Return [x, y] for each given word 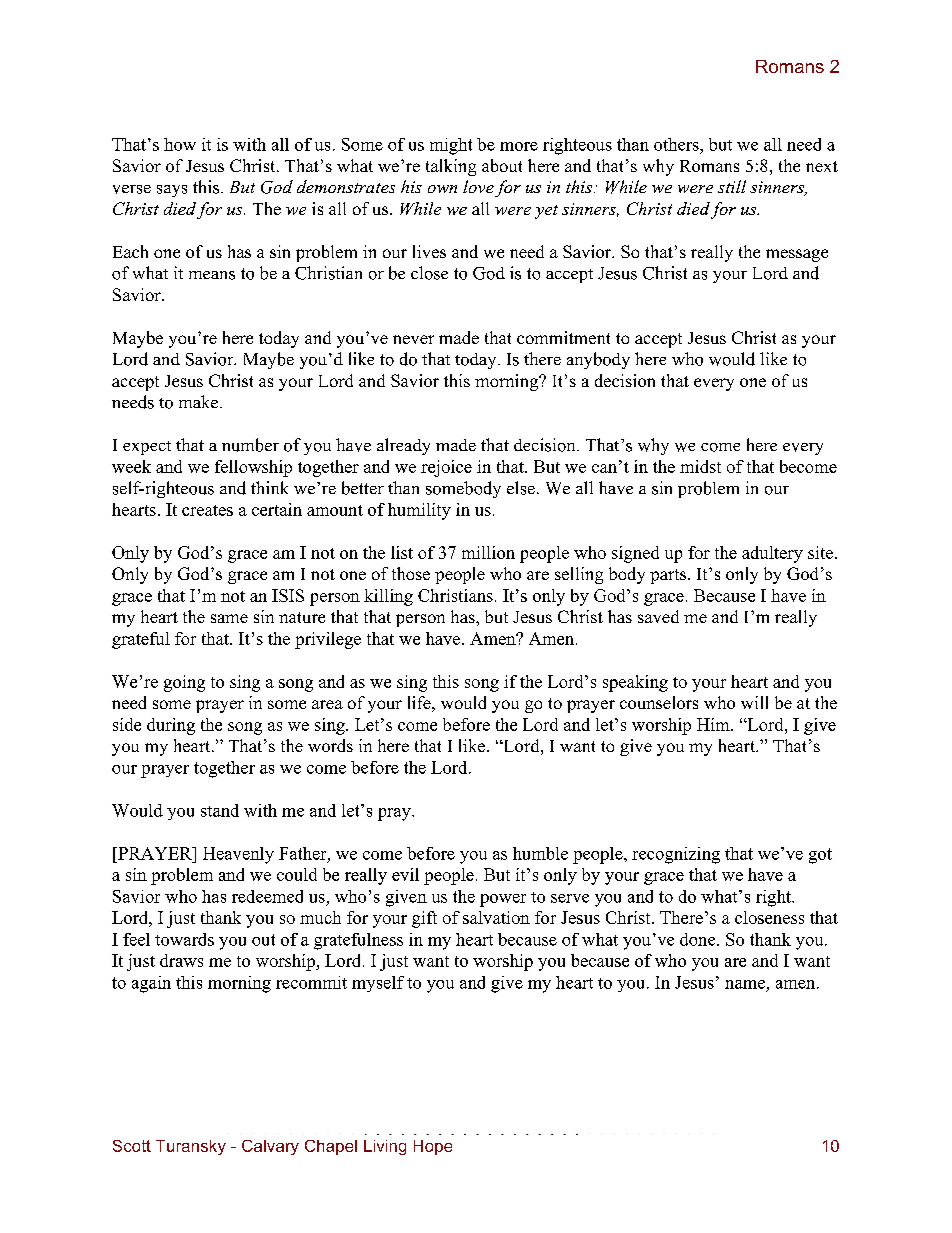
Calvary [270, 1147]
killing [388, 597]
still [732, 186]
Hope [433, 1147]
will [754, 702]
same [229, 618]
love [478, 186]
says [172, 191]
